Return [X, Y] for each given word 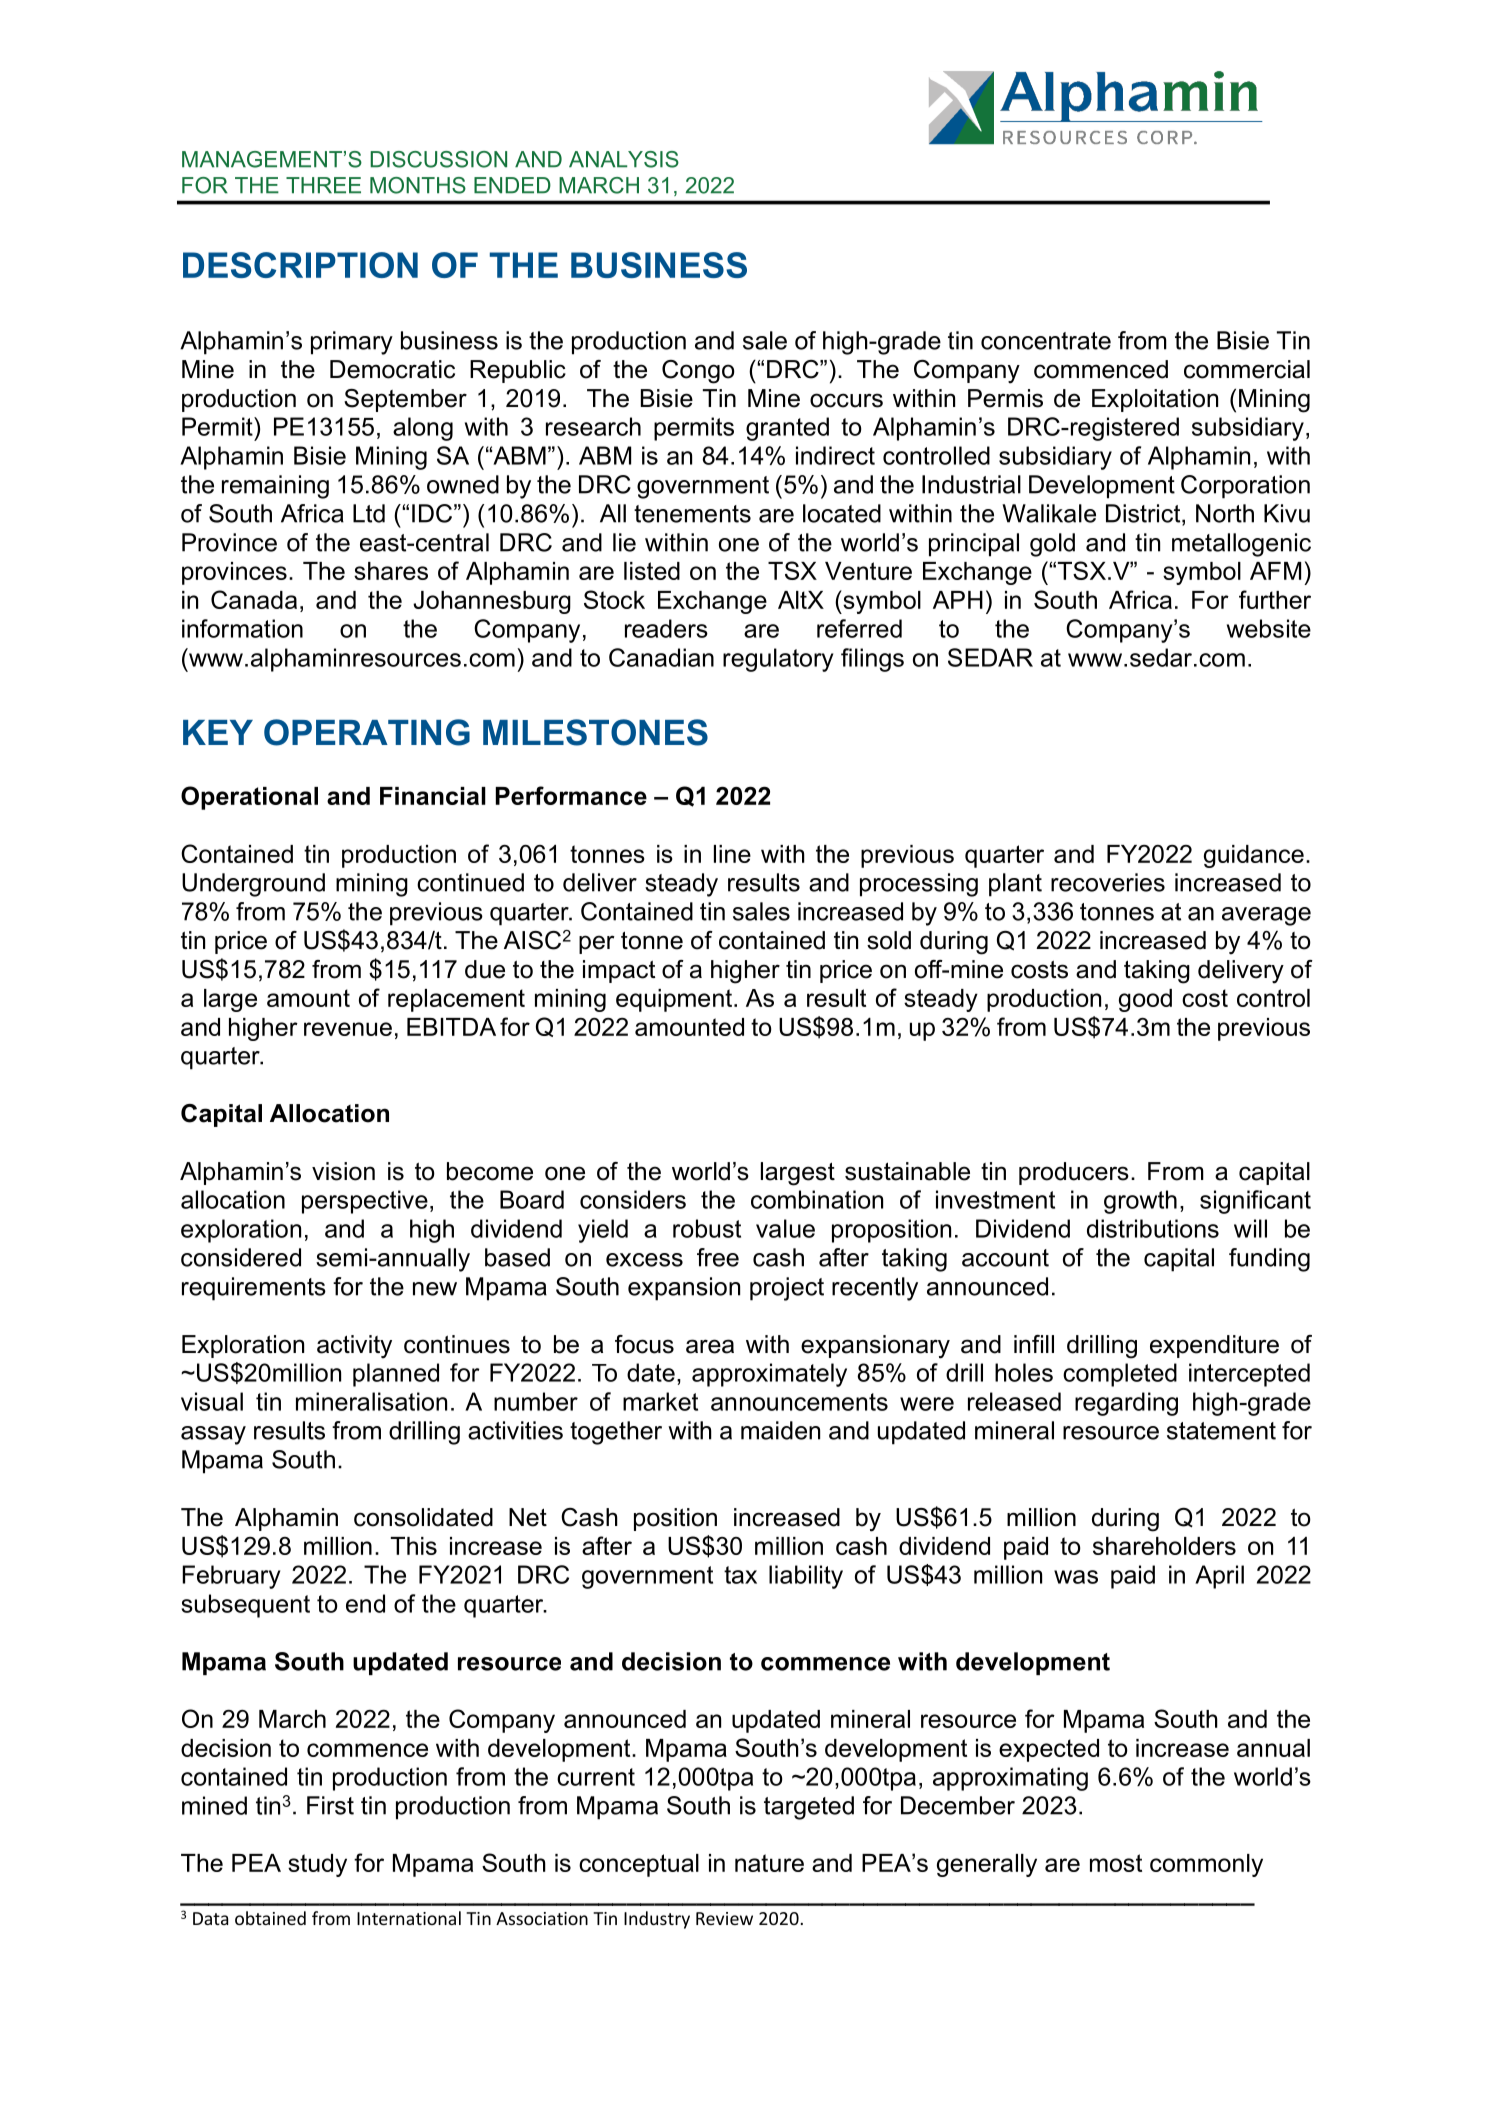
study [317, 1865]
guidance [1254, 856]
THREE [323, 185]
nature [769, 1863]
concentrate [1046, 341]
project [787, 1289]
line [732, 854]
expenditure [1214, 1346]
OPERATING [367, 732]
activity [354, 1347]
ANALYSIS [624, 159]
